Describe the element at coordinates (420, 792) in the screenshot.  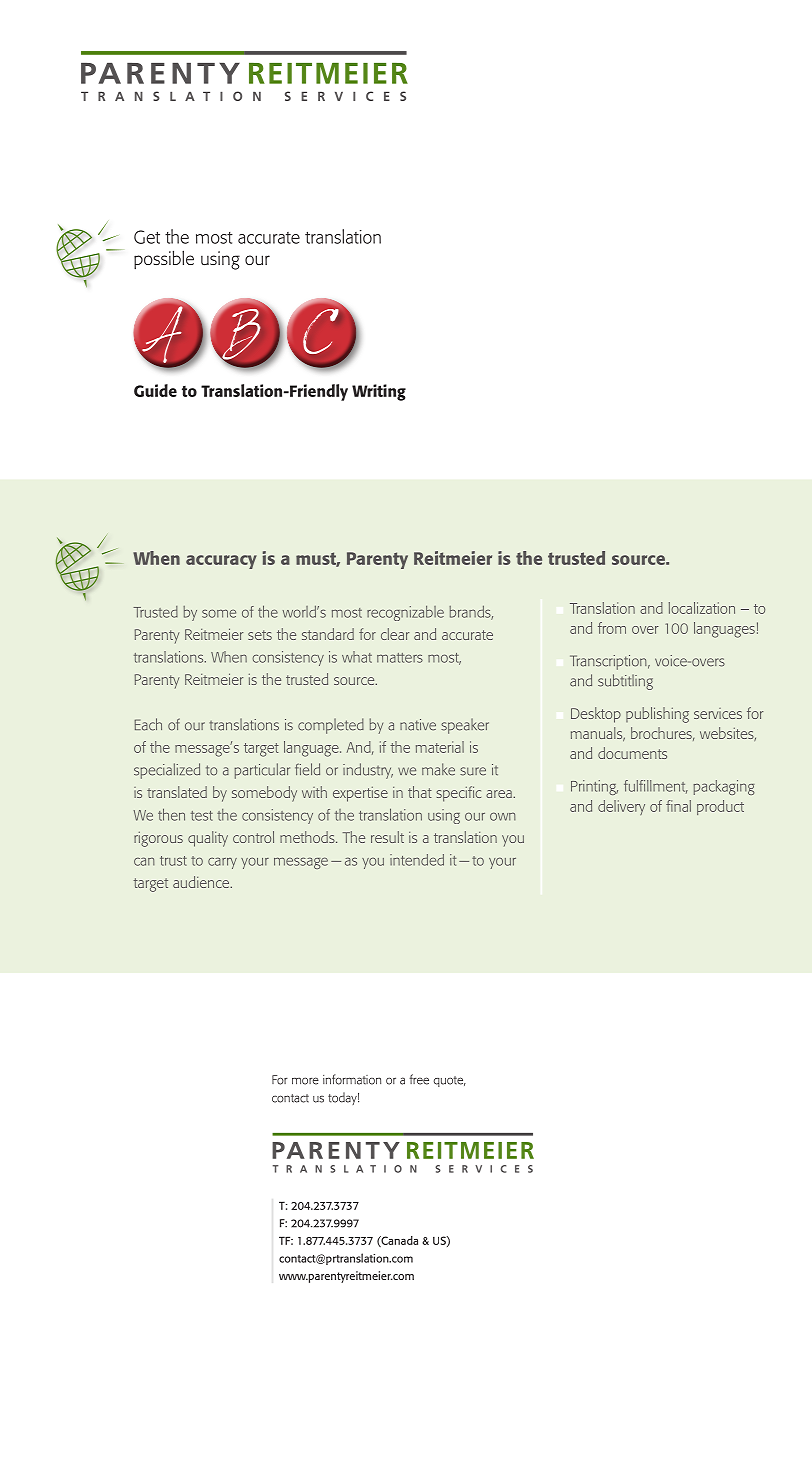
I see `that` at that location.
